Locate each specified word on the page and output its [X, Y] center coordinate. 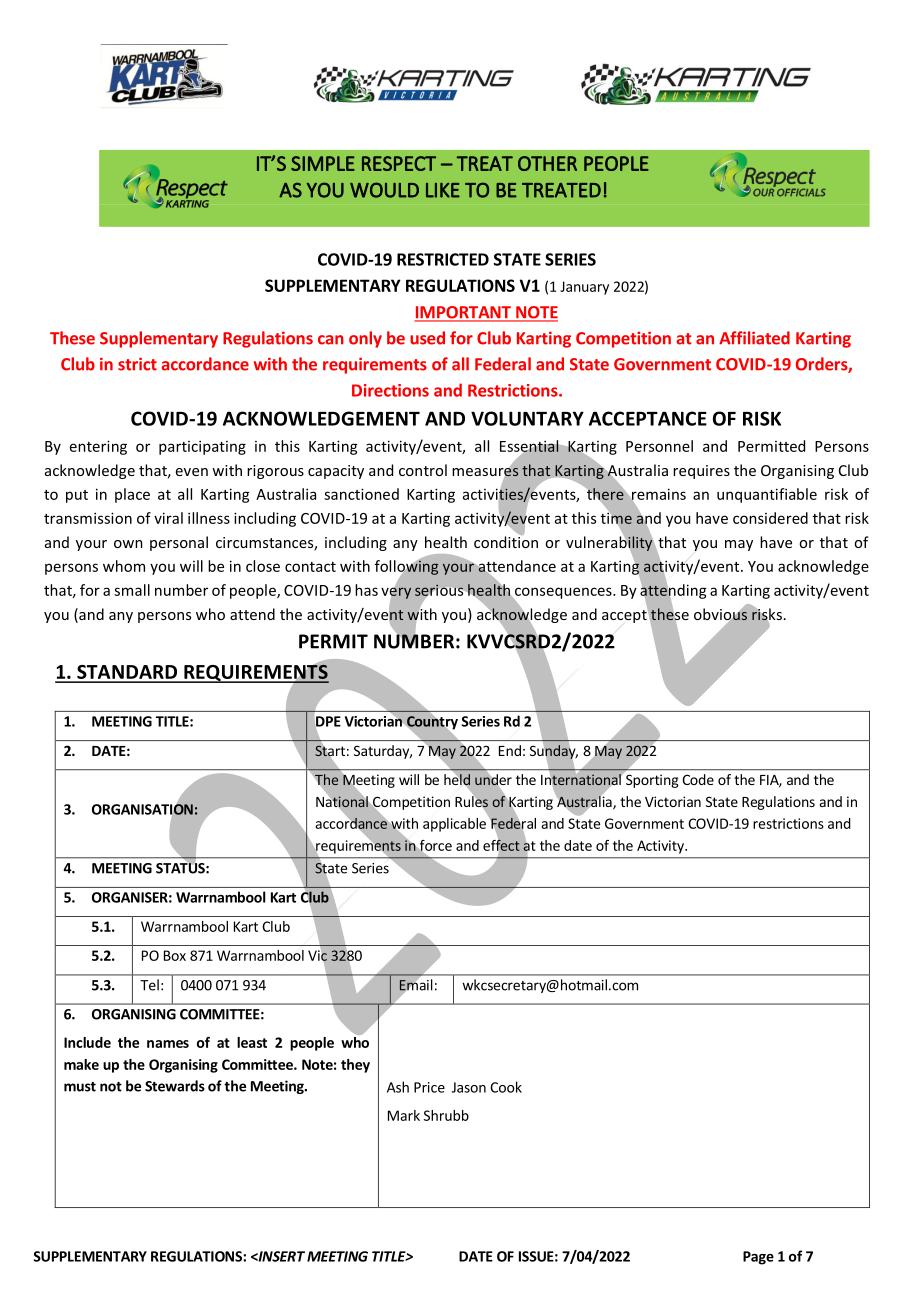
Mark [404, 1115]
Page [758, 1258]
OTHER [547, 163]
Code [698, 779]
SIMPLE [323, 163]
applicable [454, 825]
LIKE [443, 190]
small [132, 590]
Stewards [175, 1086]
